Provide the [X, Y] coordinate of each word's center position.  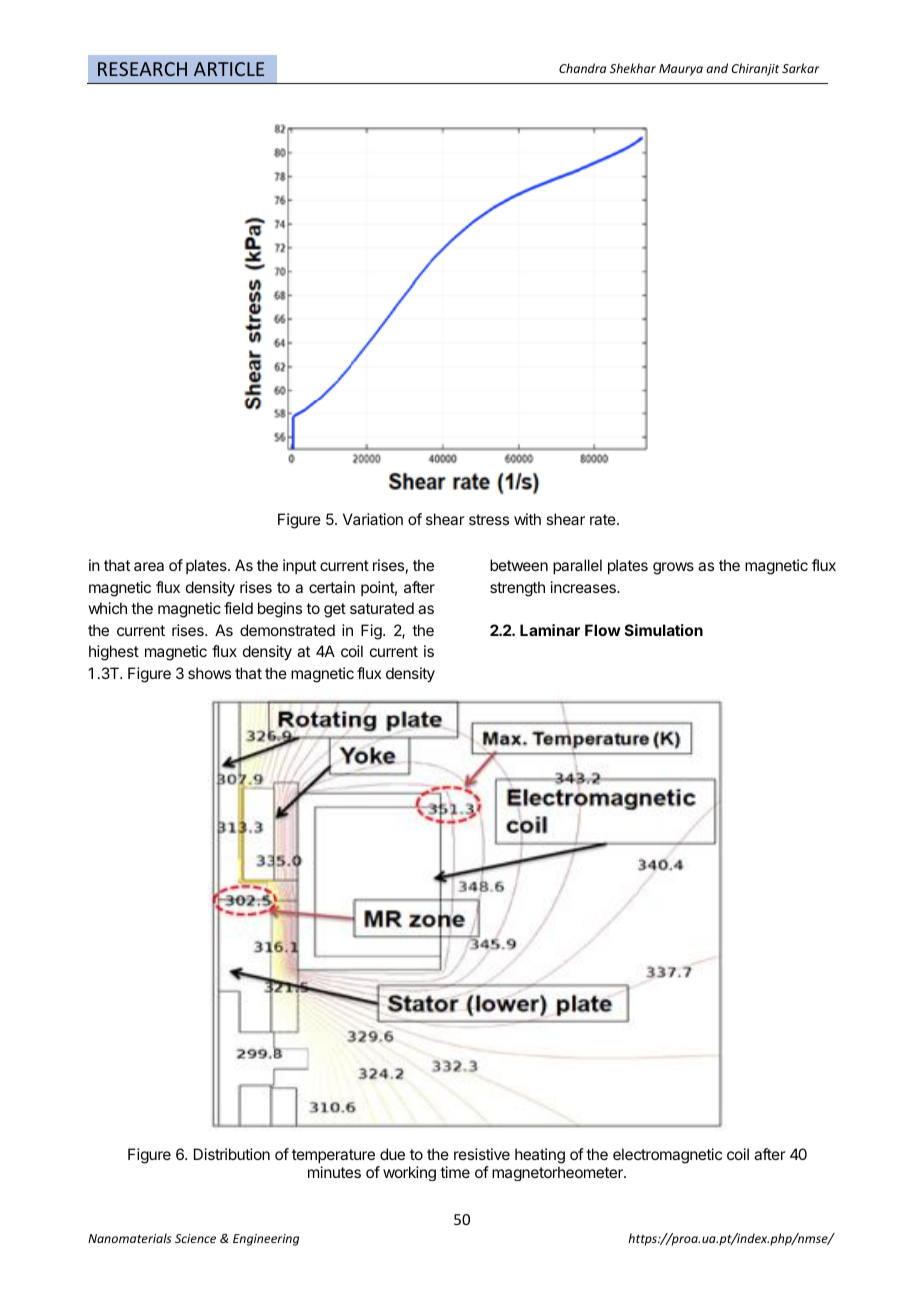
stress [489, 519]
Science [195, 1238]
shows [209, 673]
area [149, 566]
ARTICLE [229, 69]
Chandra [582, 68]
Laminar [550, 630]
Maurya [681, 70]
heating [540, 1157]
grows [673, 568]
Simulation [664, 630]
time [455, 1172]
